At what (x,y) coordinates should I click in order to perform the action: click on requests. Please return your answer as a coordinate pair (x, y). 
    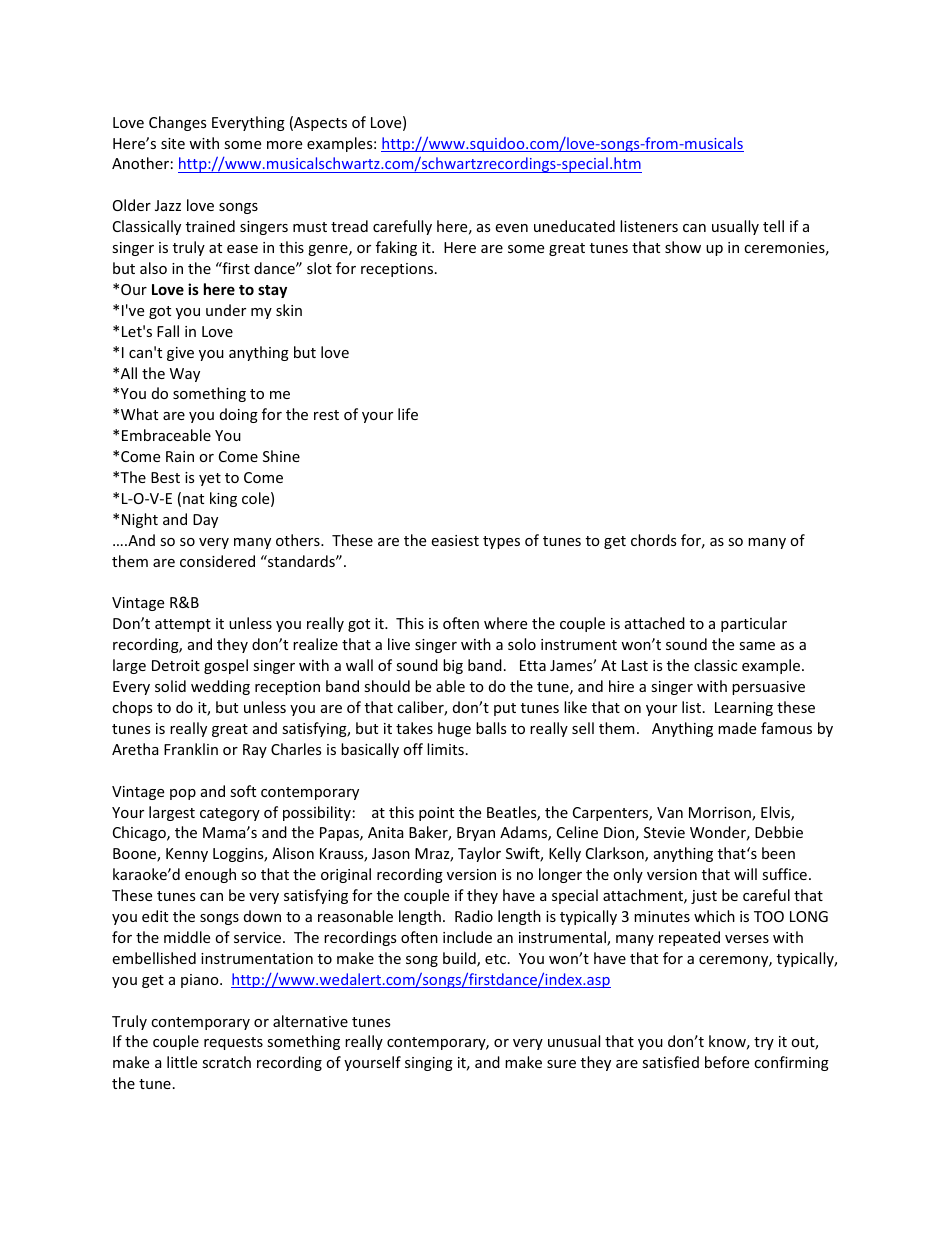
    Looking at the image, I should click on (233, 1043).
